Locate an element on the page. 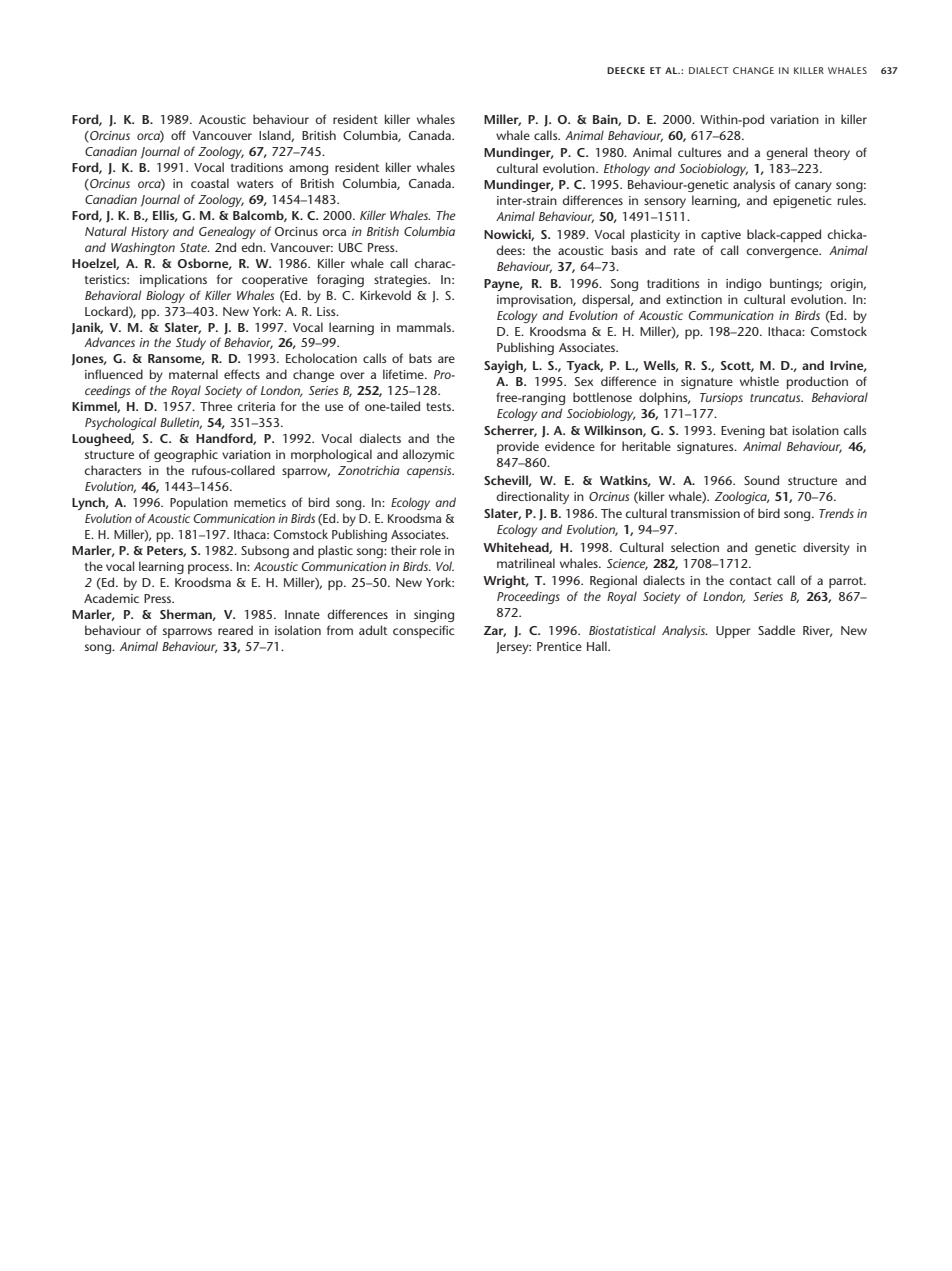  foraging is located at coordinates (340, 280).
